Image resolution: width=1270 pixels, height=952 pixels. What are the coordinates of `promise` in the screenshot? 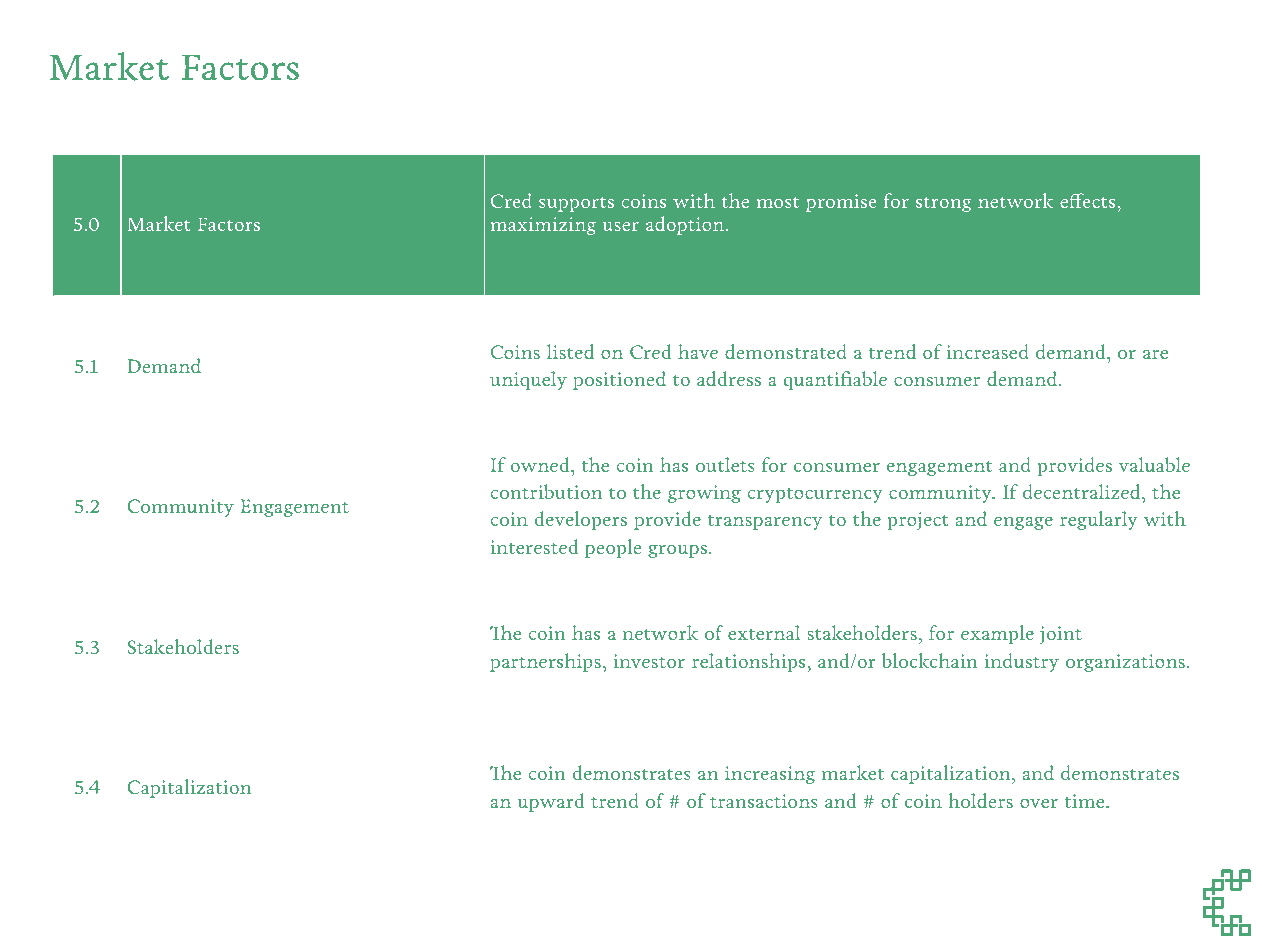 It's located at (841, 203).
